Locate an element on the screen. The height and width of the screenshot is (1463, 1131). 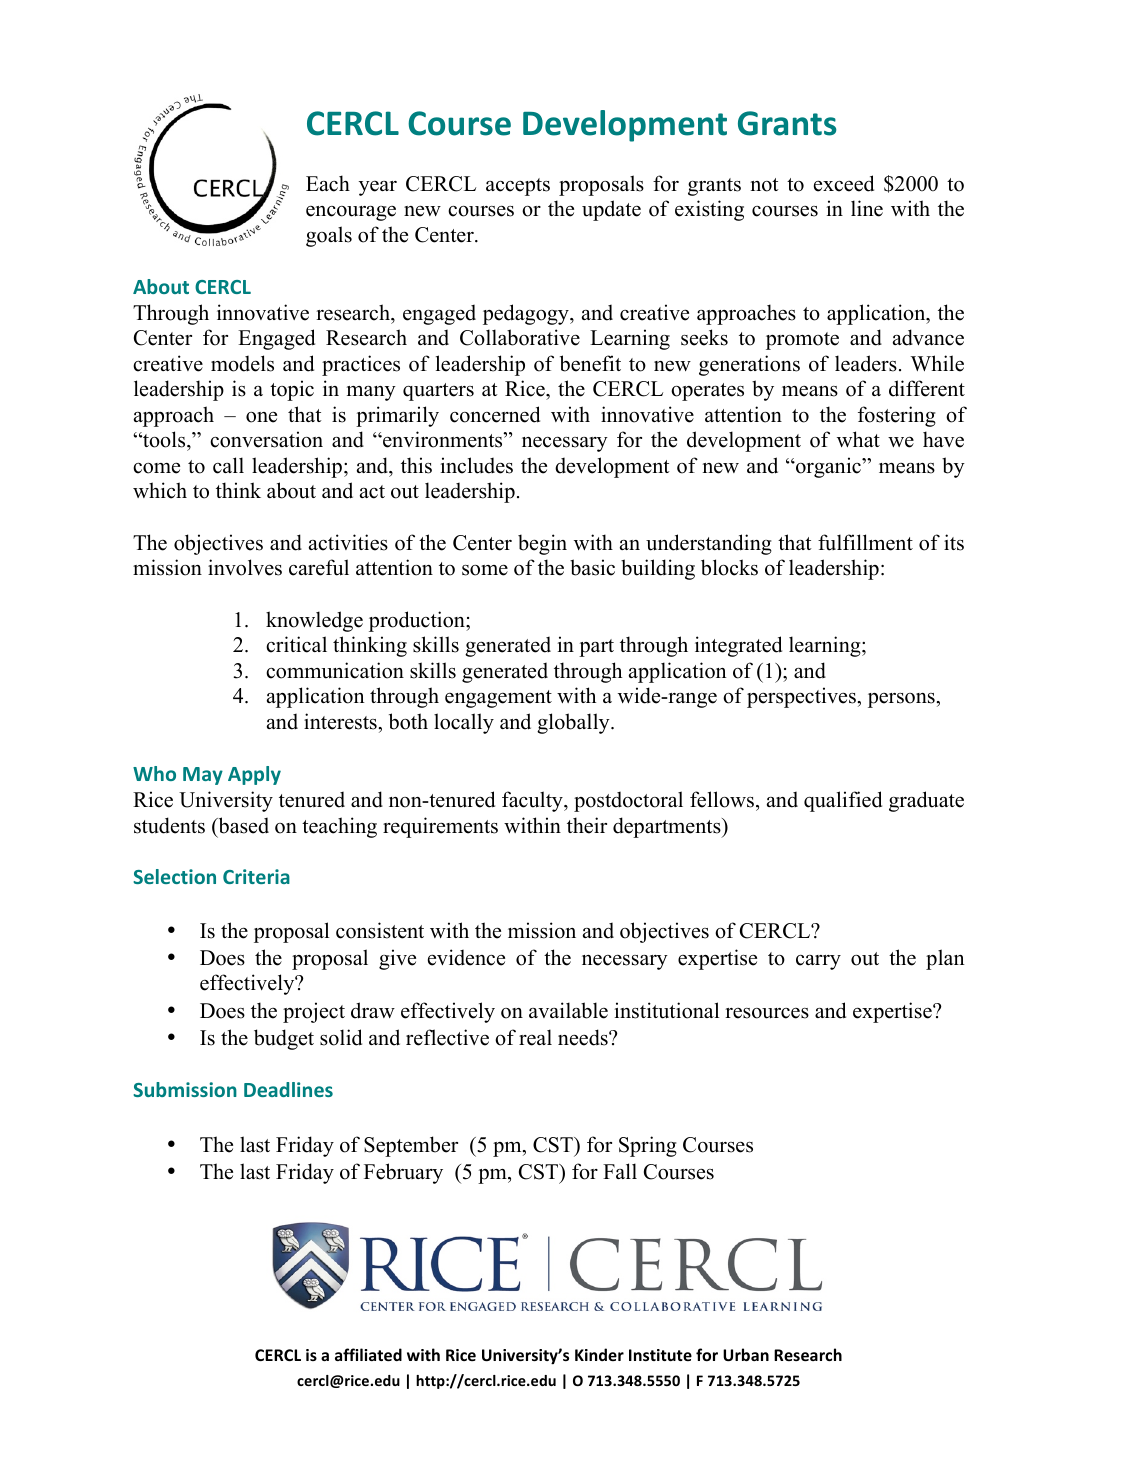
critical is located at coordinates (296, 644).
